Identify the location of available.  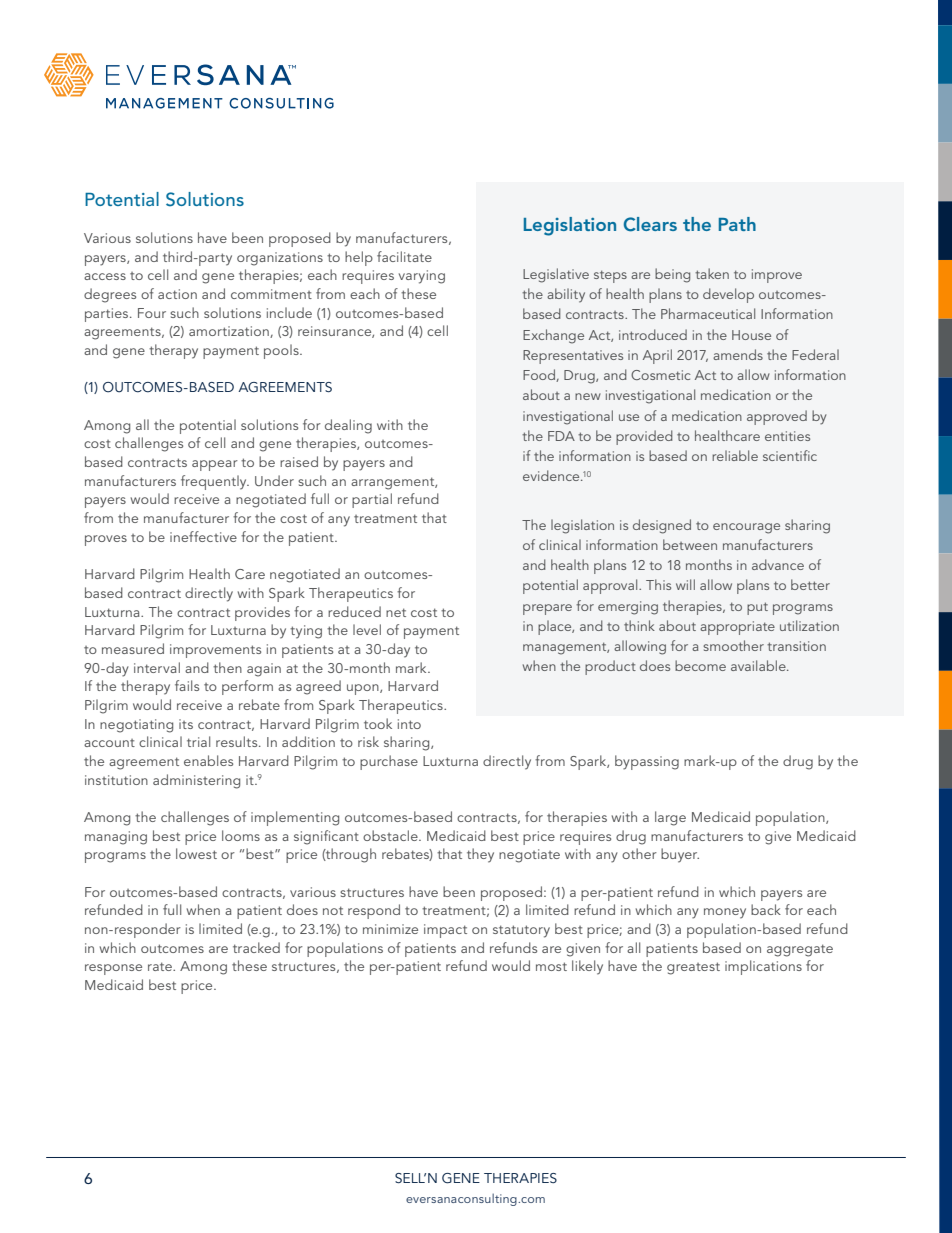
(759, 665).
